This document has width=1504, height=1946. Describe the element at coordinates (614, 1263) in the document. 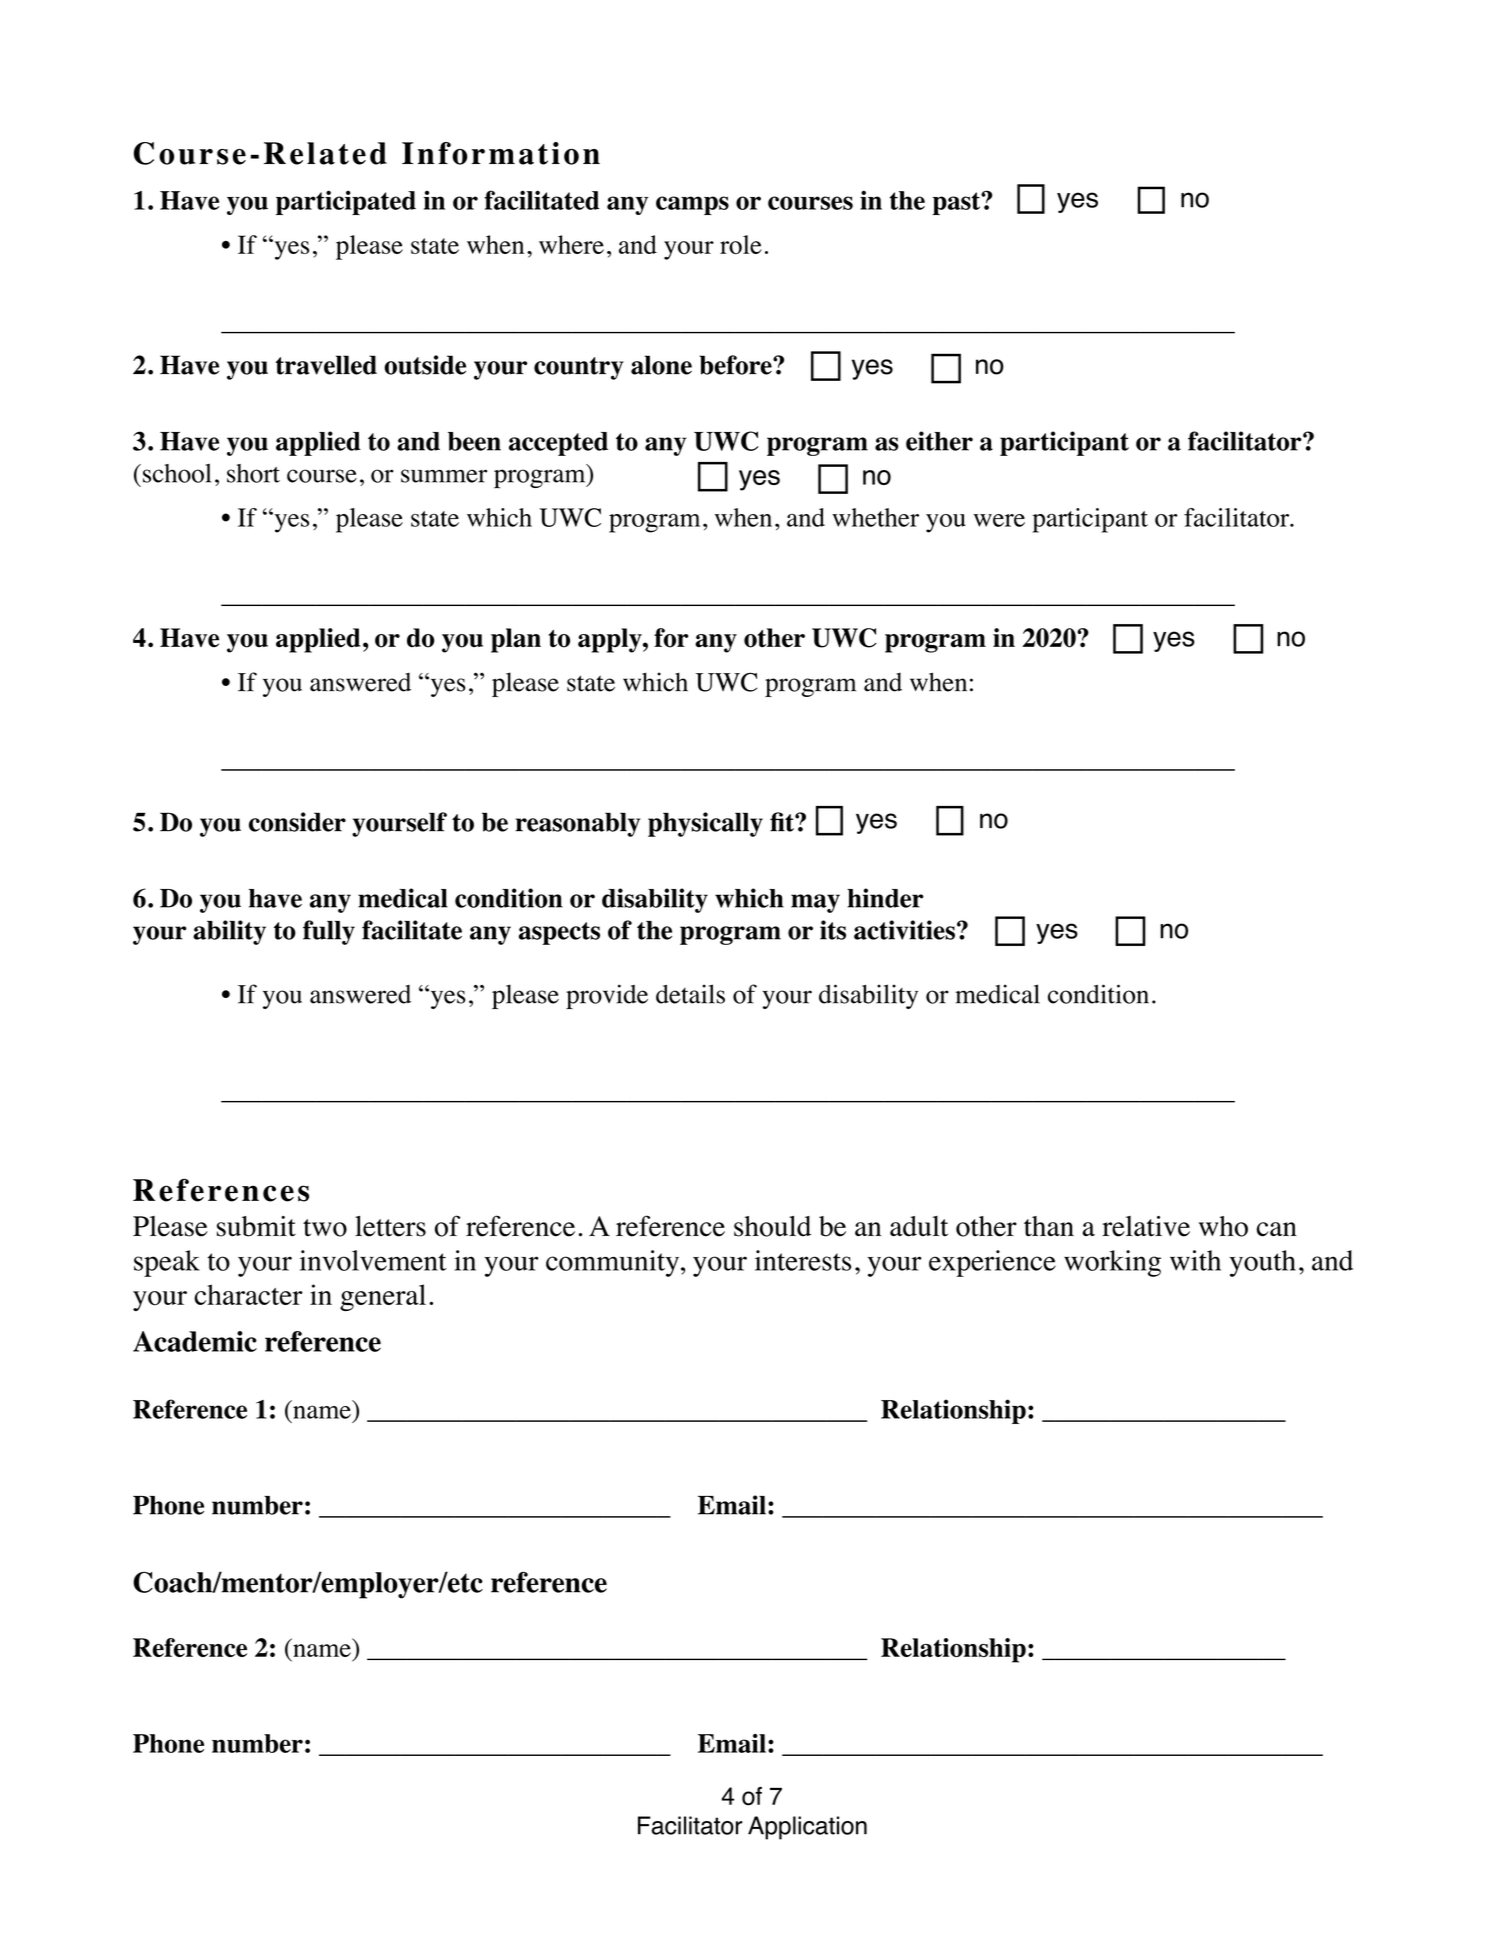

I see `community` at that location.
